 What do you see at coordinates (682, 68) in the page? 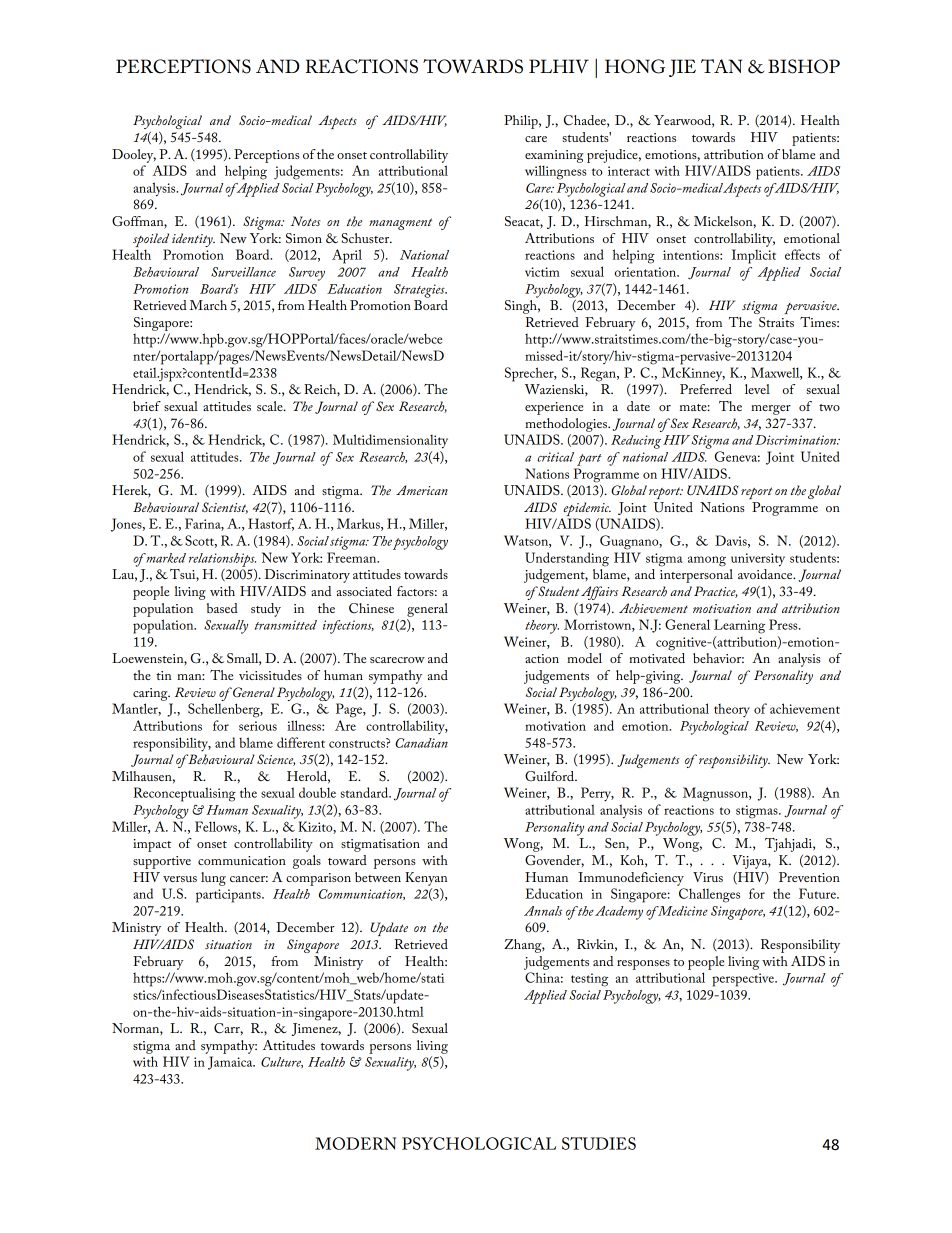
I see `JIE` at bounding box center [682, 68].
